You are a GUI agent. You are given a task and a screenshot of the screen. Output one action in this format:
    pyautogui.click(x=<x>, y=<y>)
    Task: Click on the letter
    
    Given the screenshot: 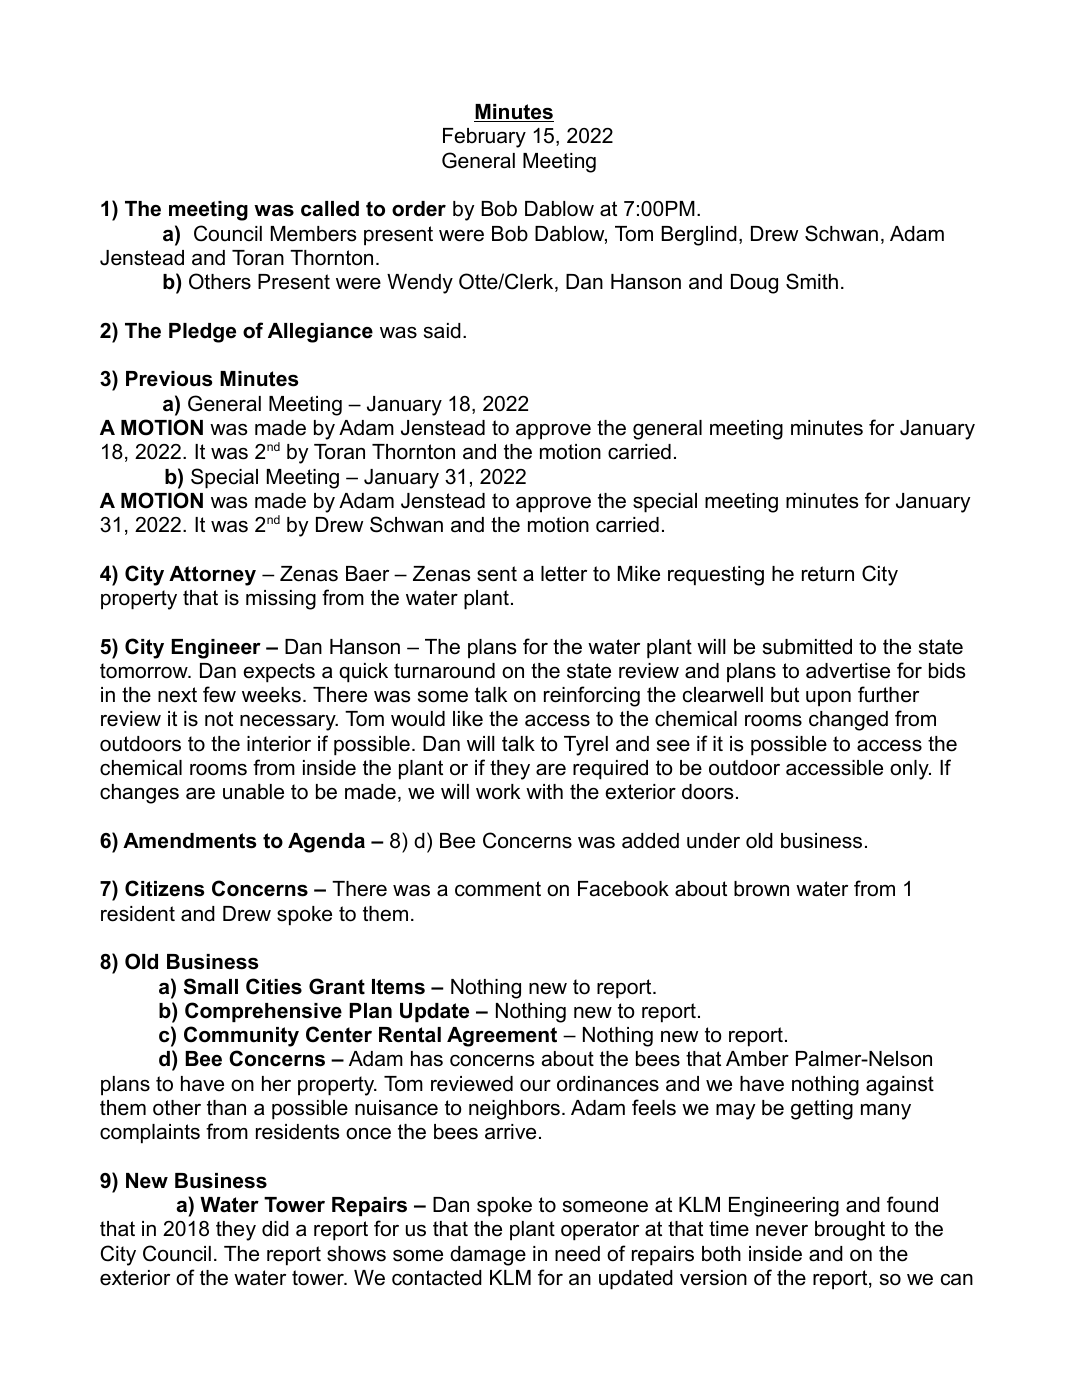 What is the action you would take?
    pyautogui.click(x=564, y=574)
